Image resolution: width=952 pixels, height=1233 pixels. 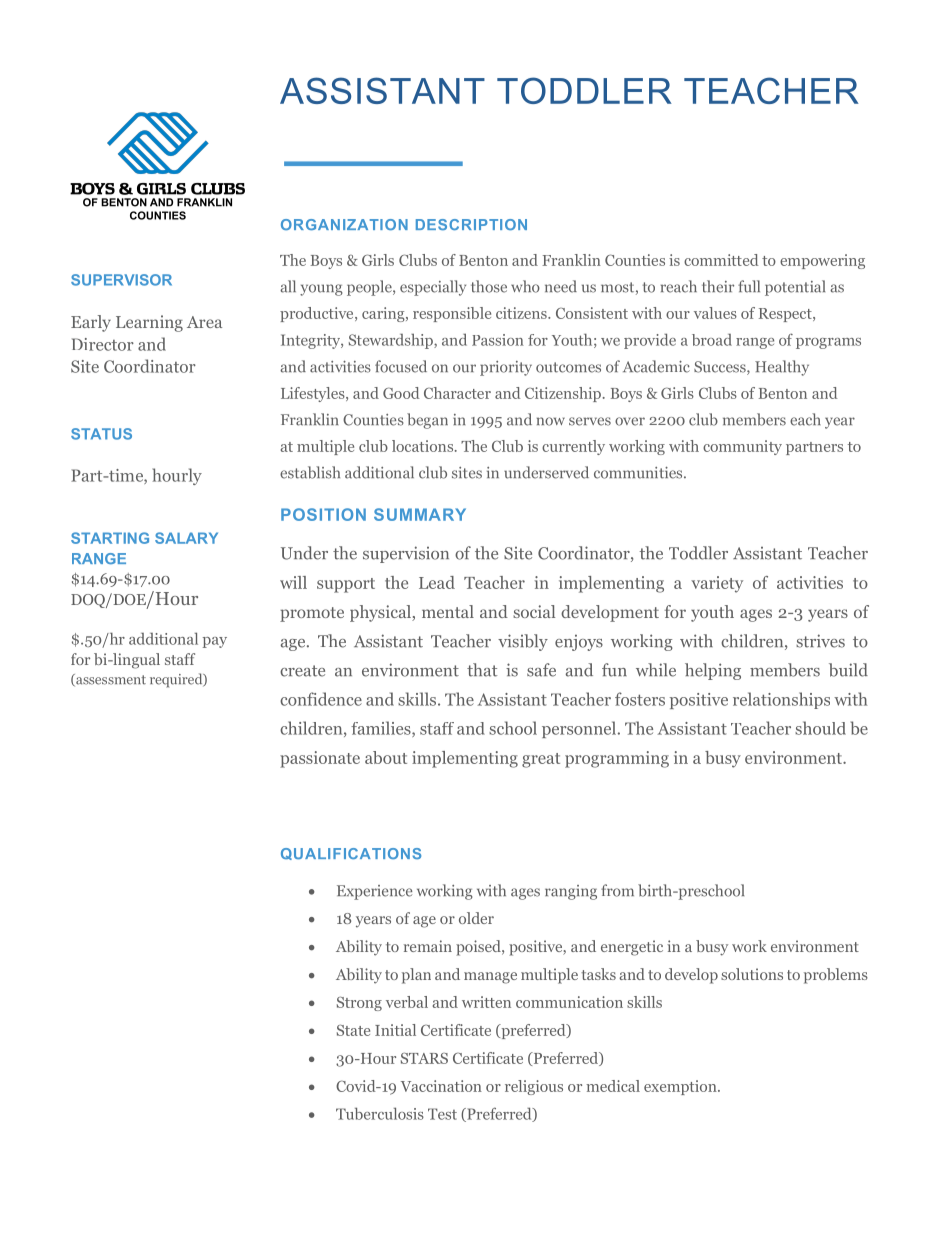 What do you see at coordinates (420, 514) in the screenshot?
I see `SUMMARY` at bounding box center [420, 514].
